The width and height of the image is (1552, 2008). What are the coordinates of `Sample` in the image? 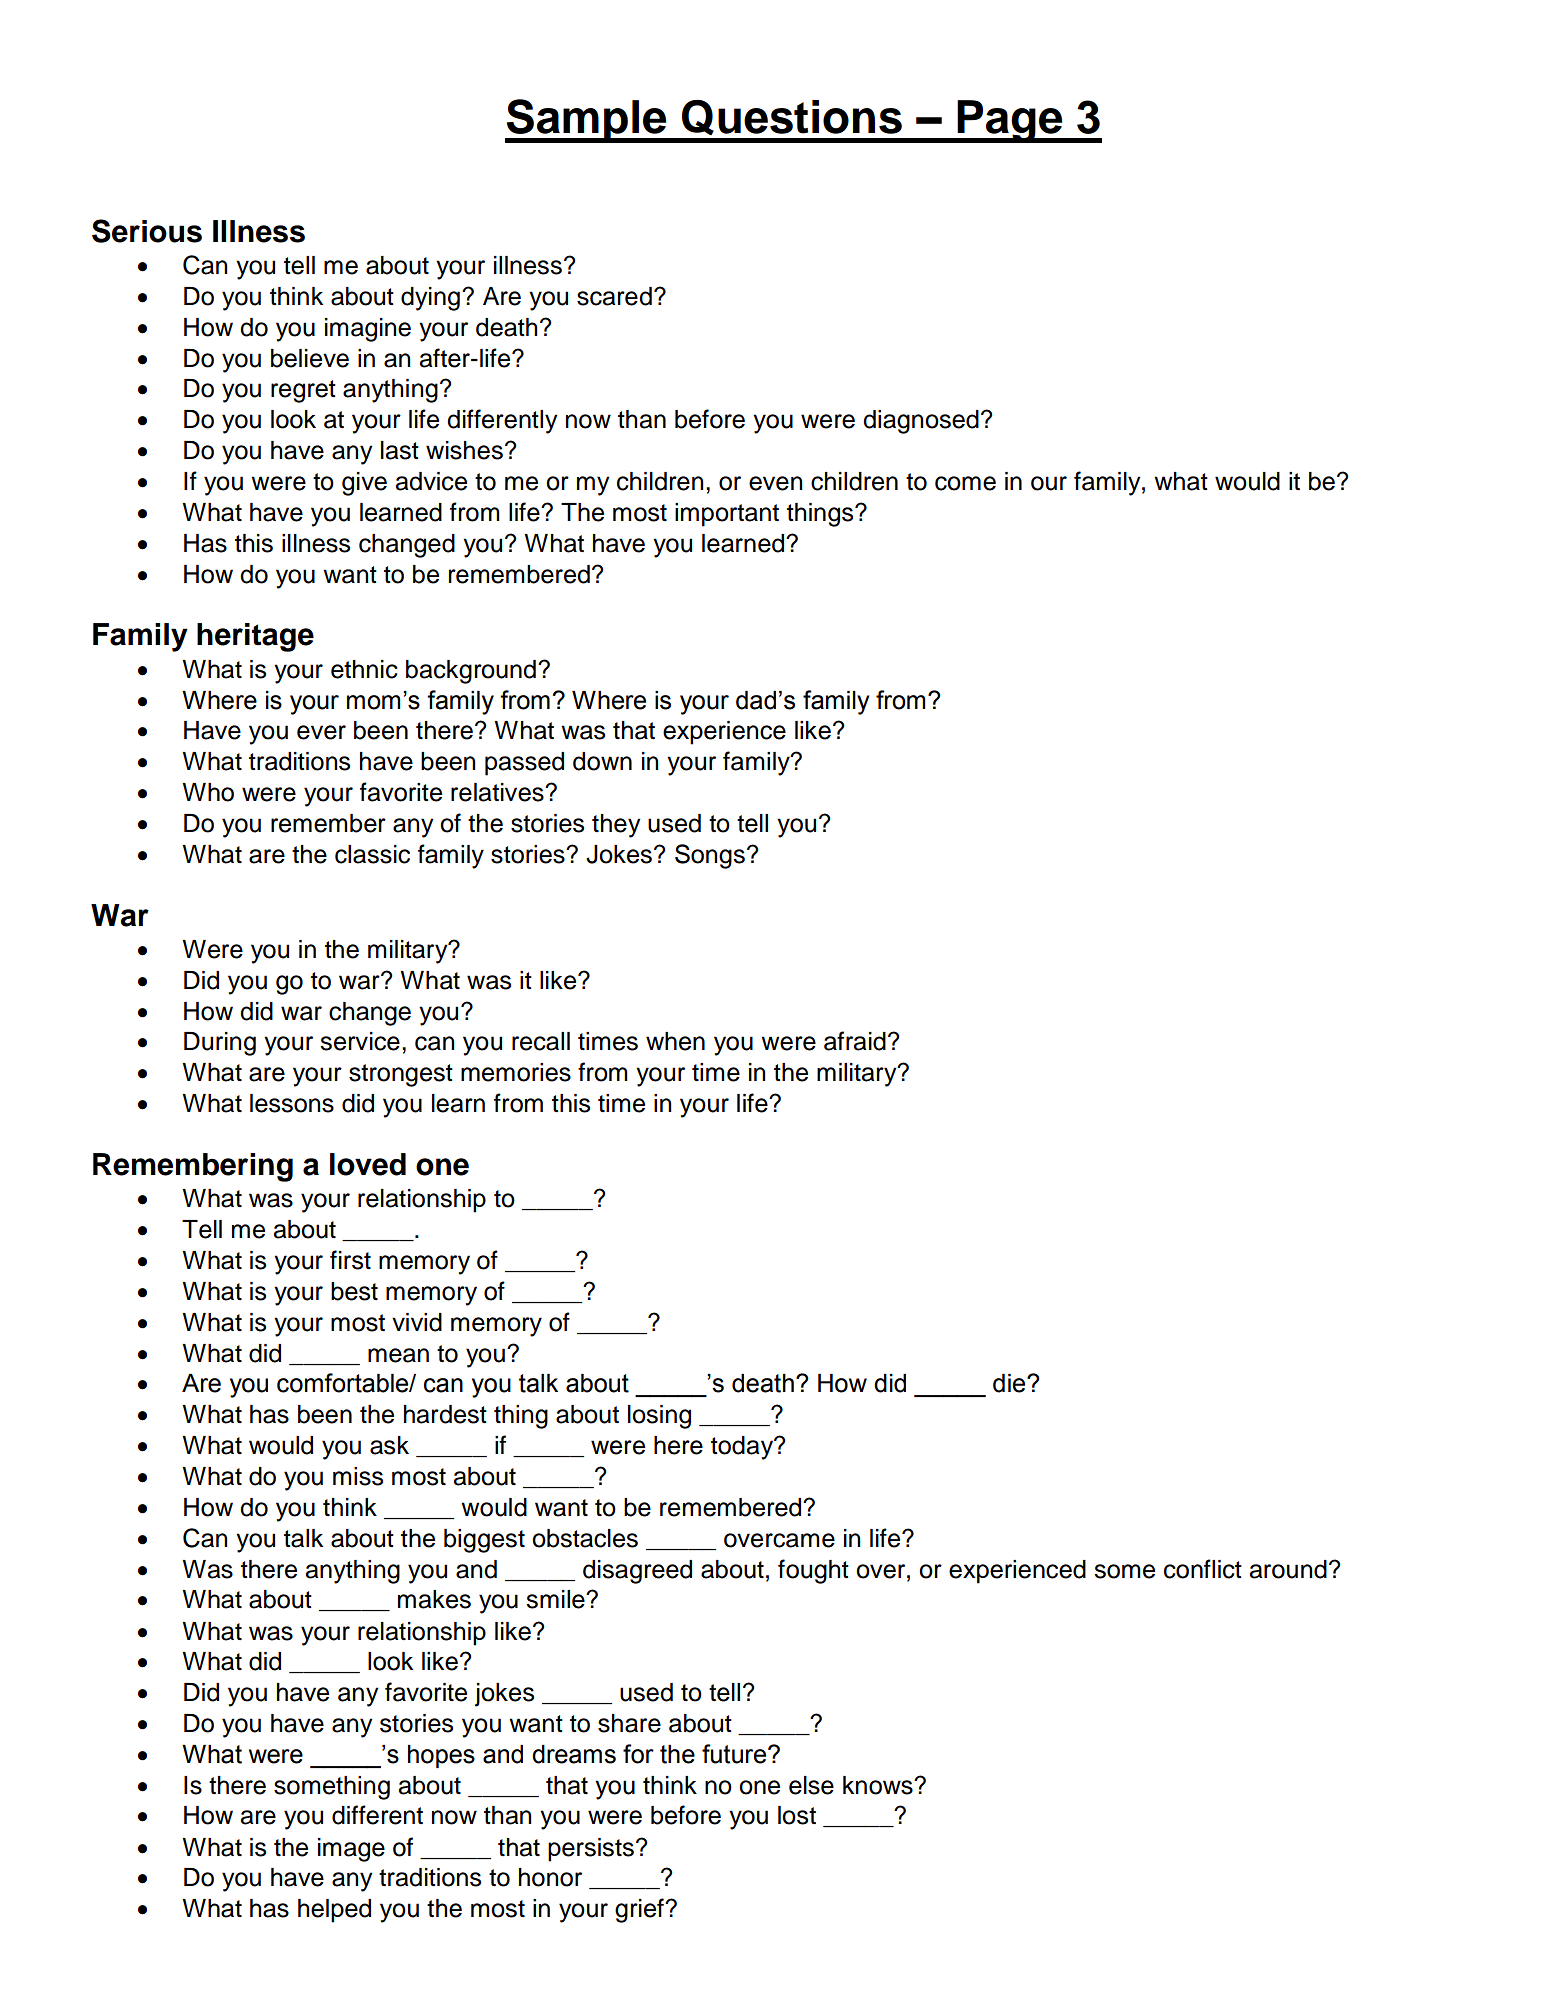 It's located at (587, 121).
